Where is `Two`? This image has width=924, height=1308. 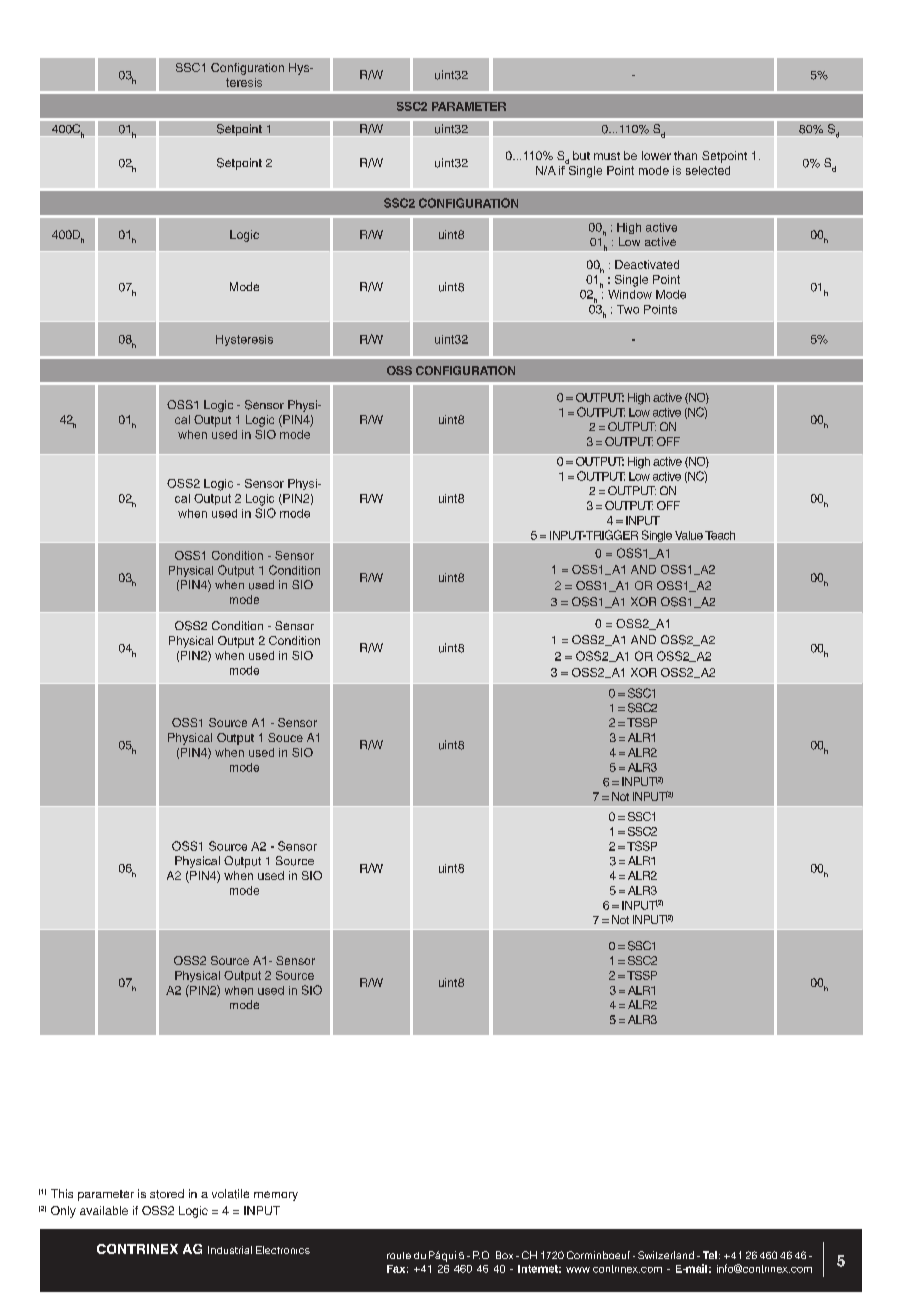
Two is located at coordinates (628, 309).
